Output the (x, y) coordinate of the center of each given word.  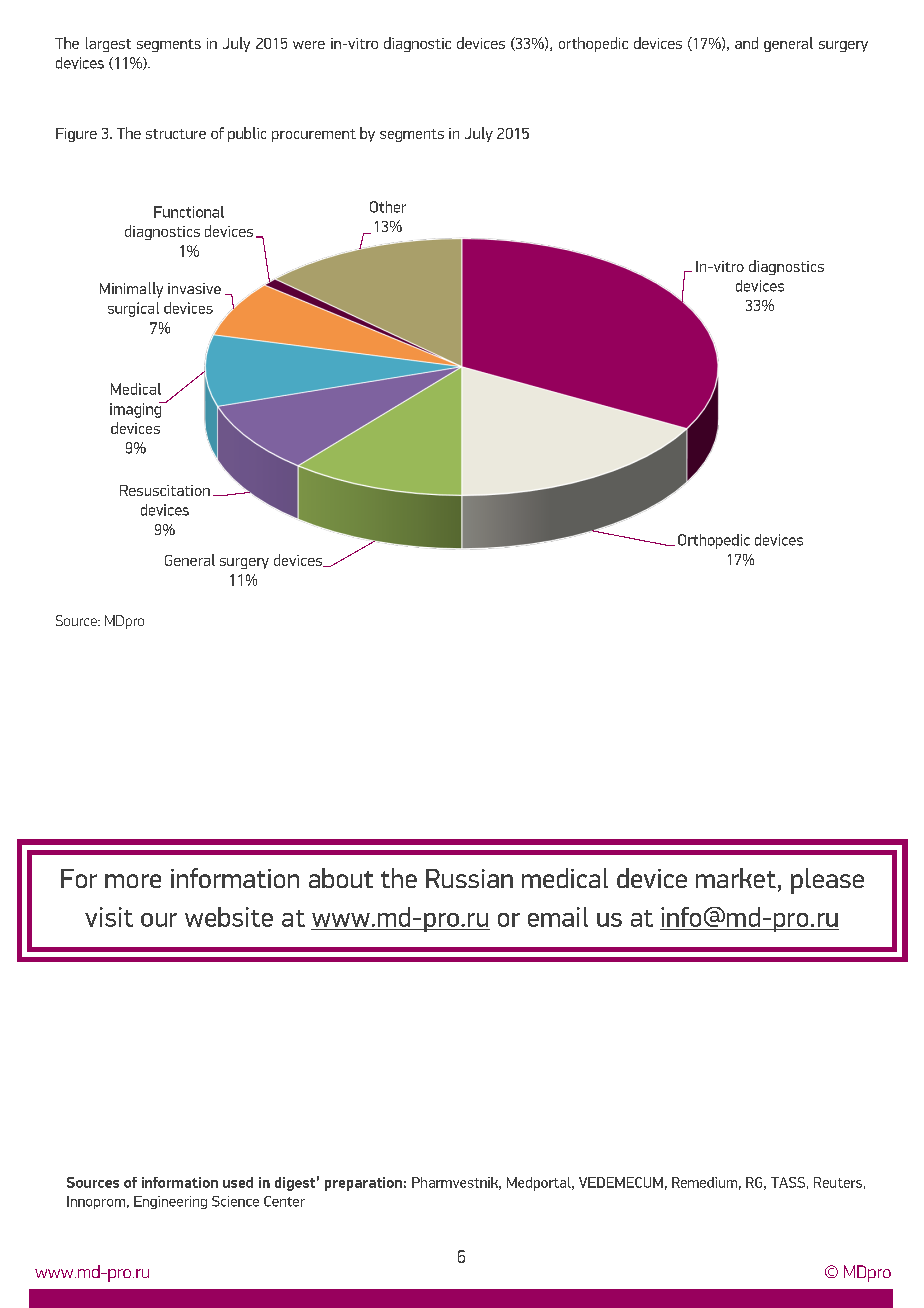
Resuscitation (165, 490)
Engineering (170, 1202)
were (309, 45)
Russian (469, 878)
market (736, 878)
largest (108, 44)
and (746, 43)
